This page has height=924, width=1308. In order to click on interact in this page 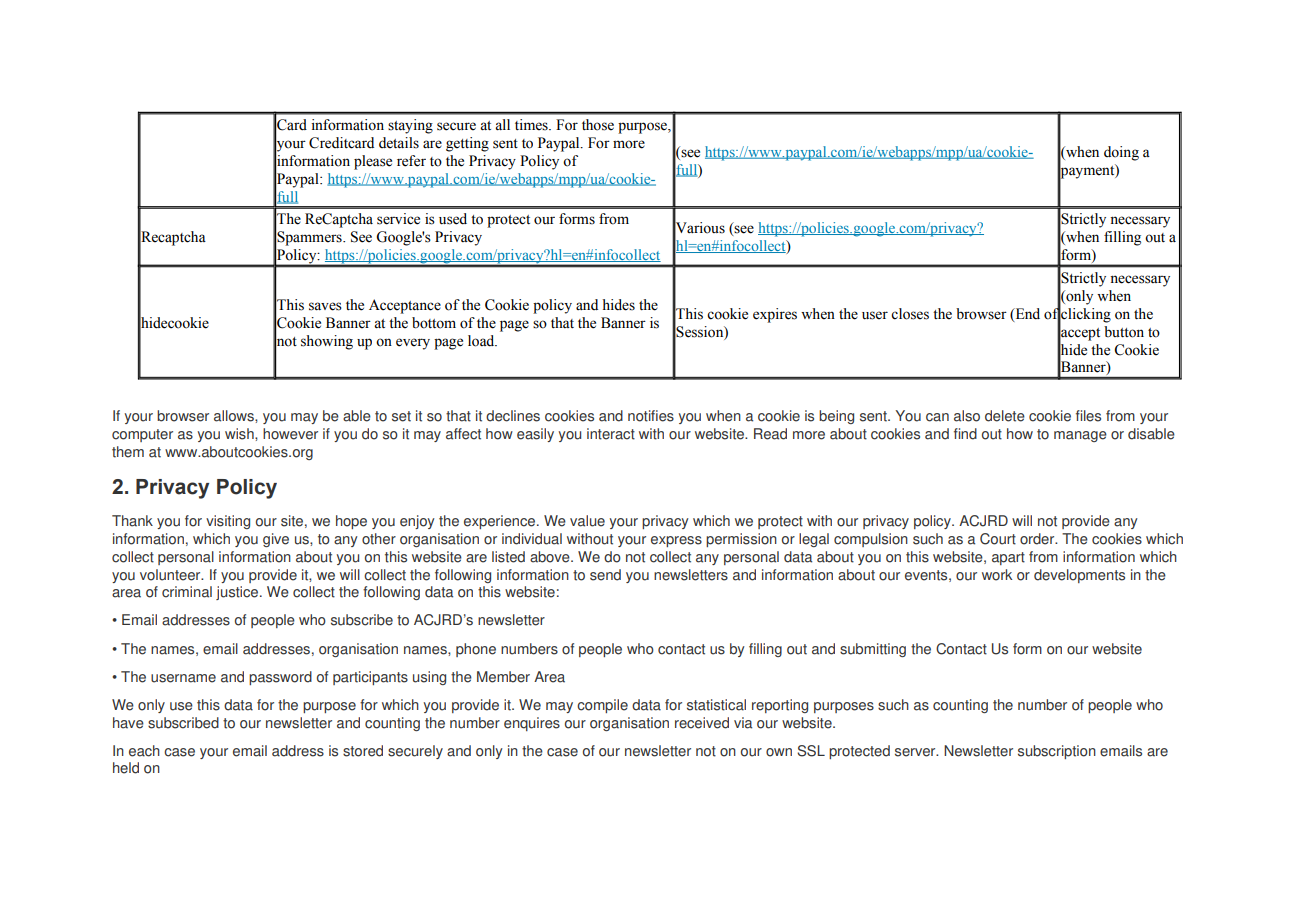, I will do `click(611, 434)`.
